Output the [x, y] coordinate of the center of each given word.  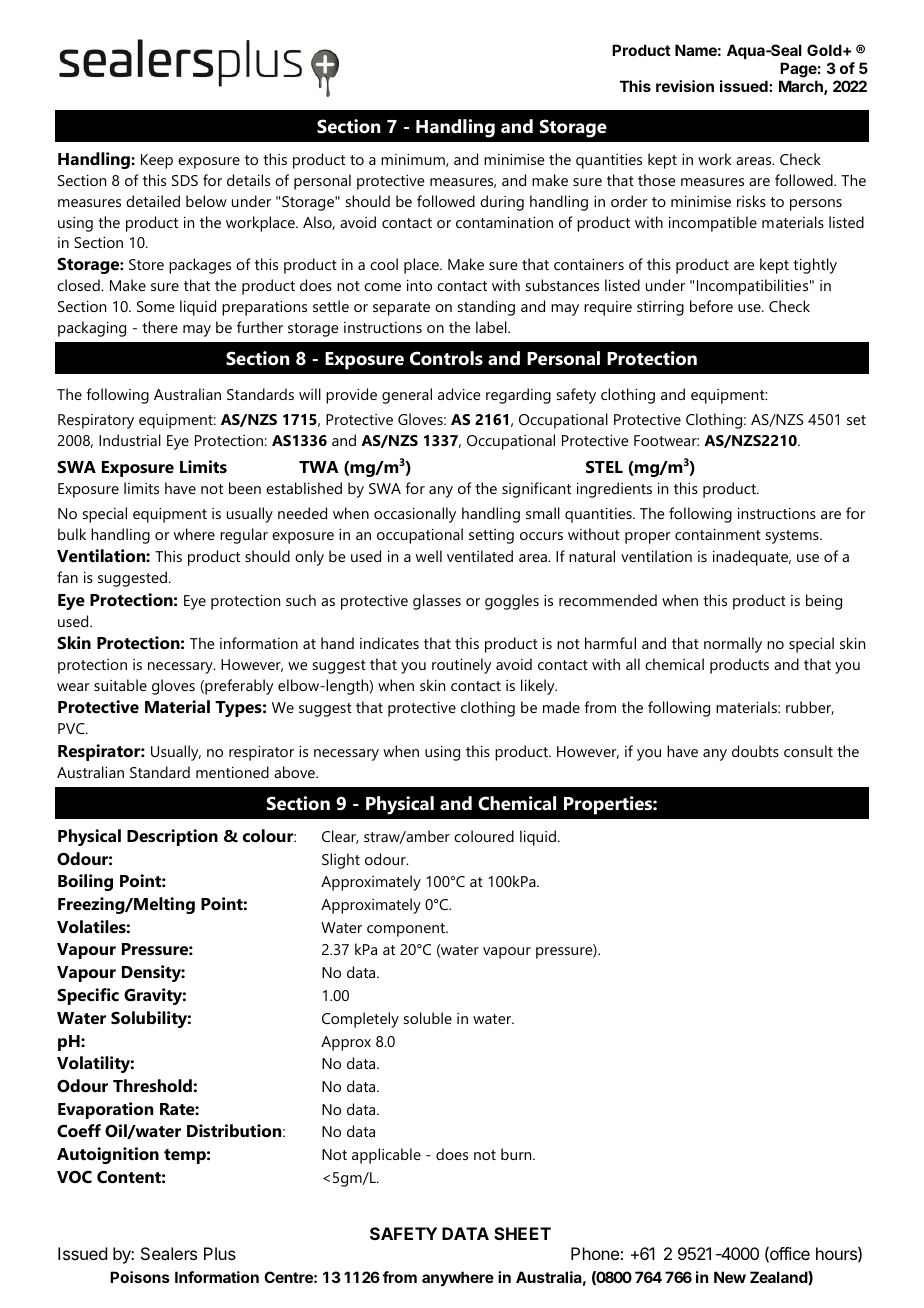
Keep [157, 161]
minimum [414, 160]
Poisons [140, 1277]
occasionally [415, 515]
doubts [755, 751]
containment [718, 534]
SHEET [522, 1233]
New [730, 1277]
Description [172, 837]
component [407, 930]
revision [685, 86]
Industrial [130, 440]
